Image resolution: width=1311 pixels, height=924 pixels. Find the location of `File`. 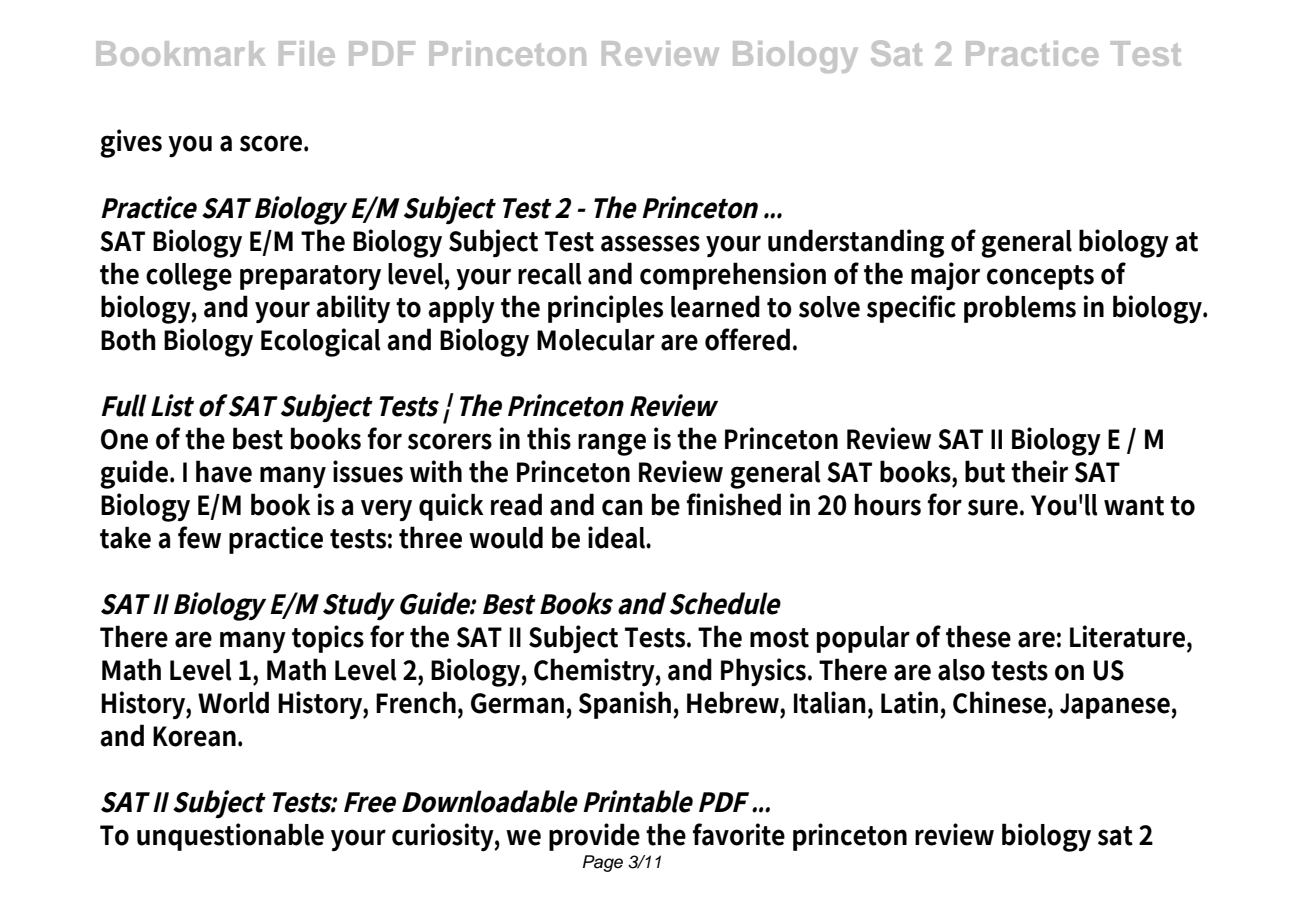

File is located at coordinates (307, 53).
